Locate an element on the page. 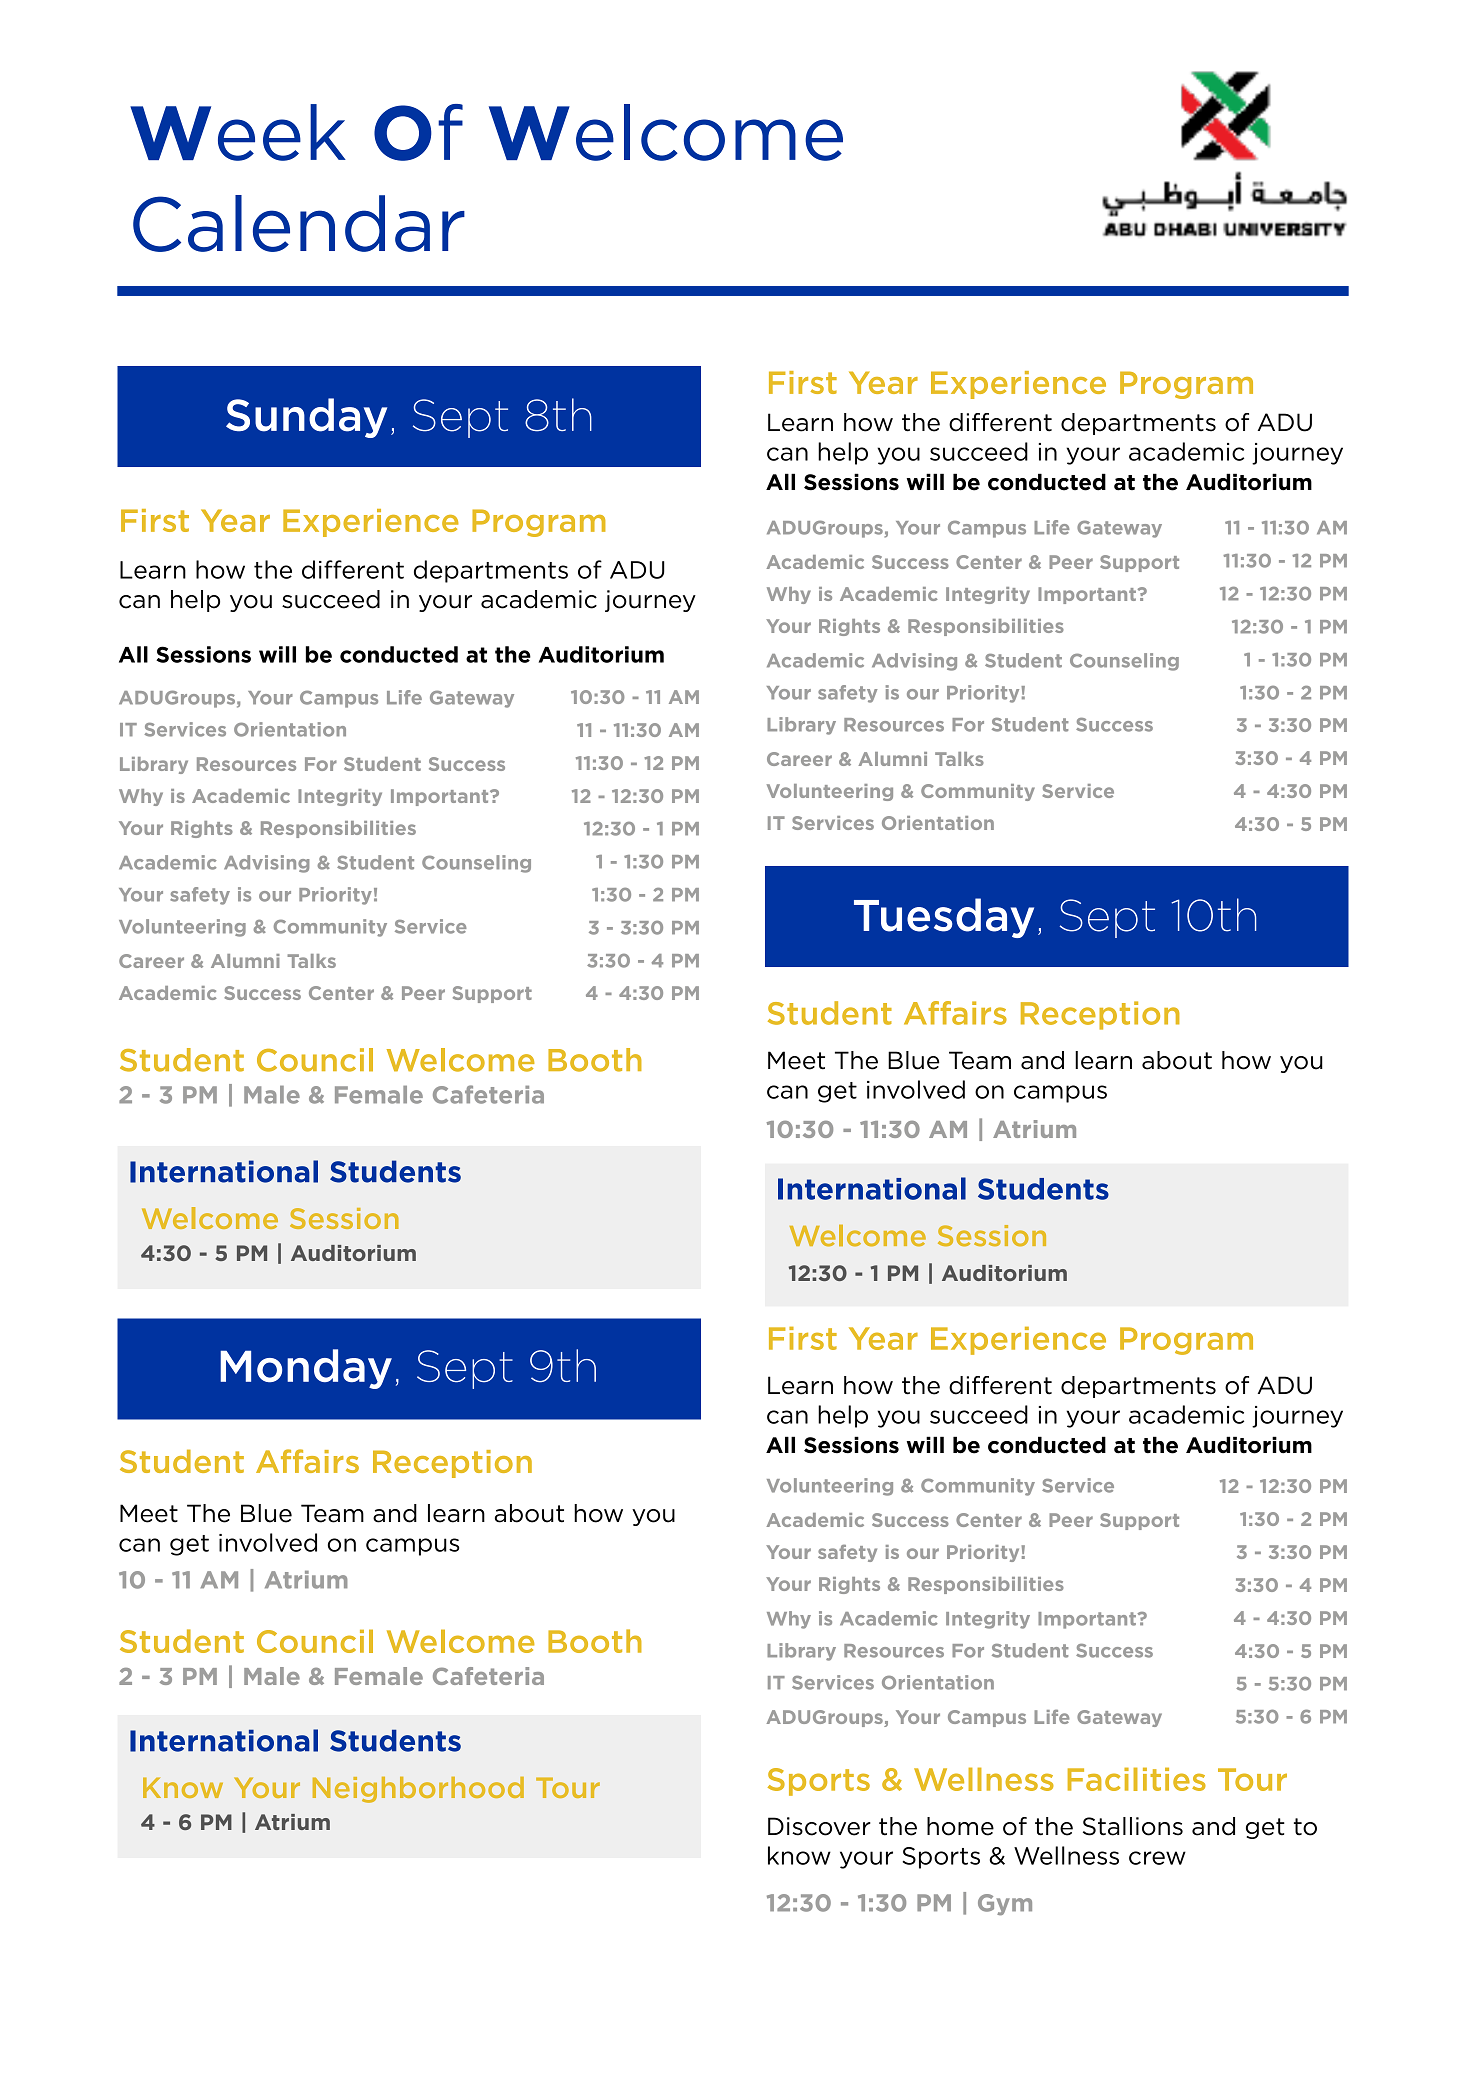 The image size is (1466, 2074). home is located at coordinates (960, 1826).
